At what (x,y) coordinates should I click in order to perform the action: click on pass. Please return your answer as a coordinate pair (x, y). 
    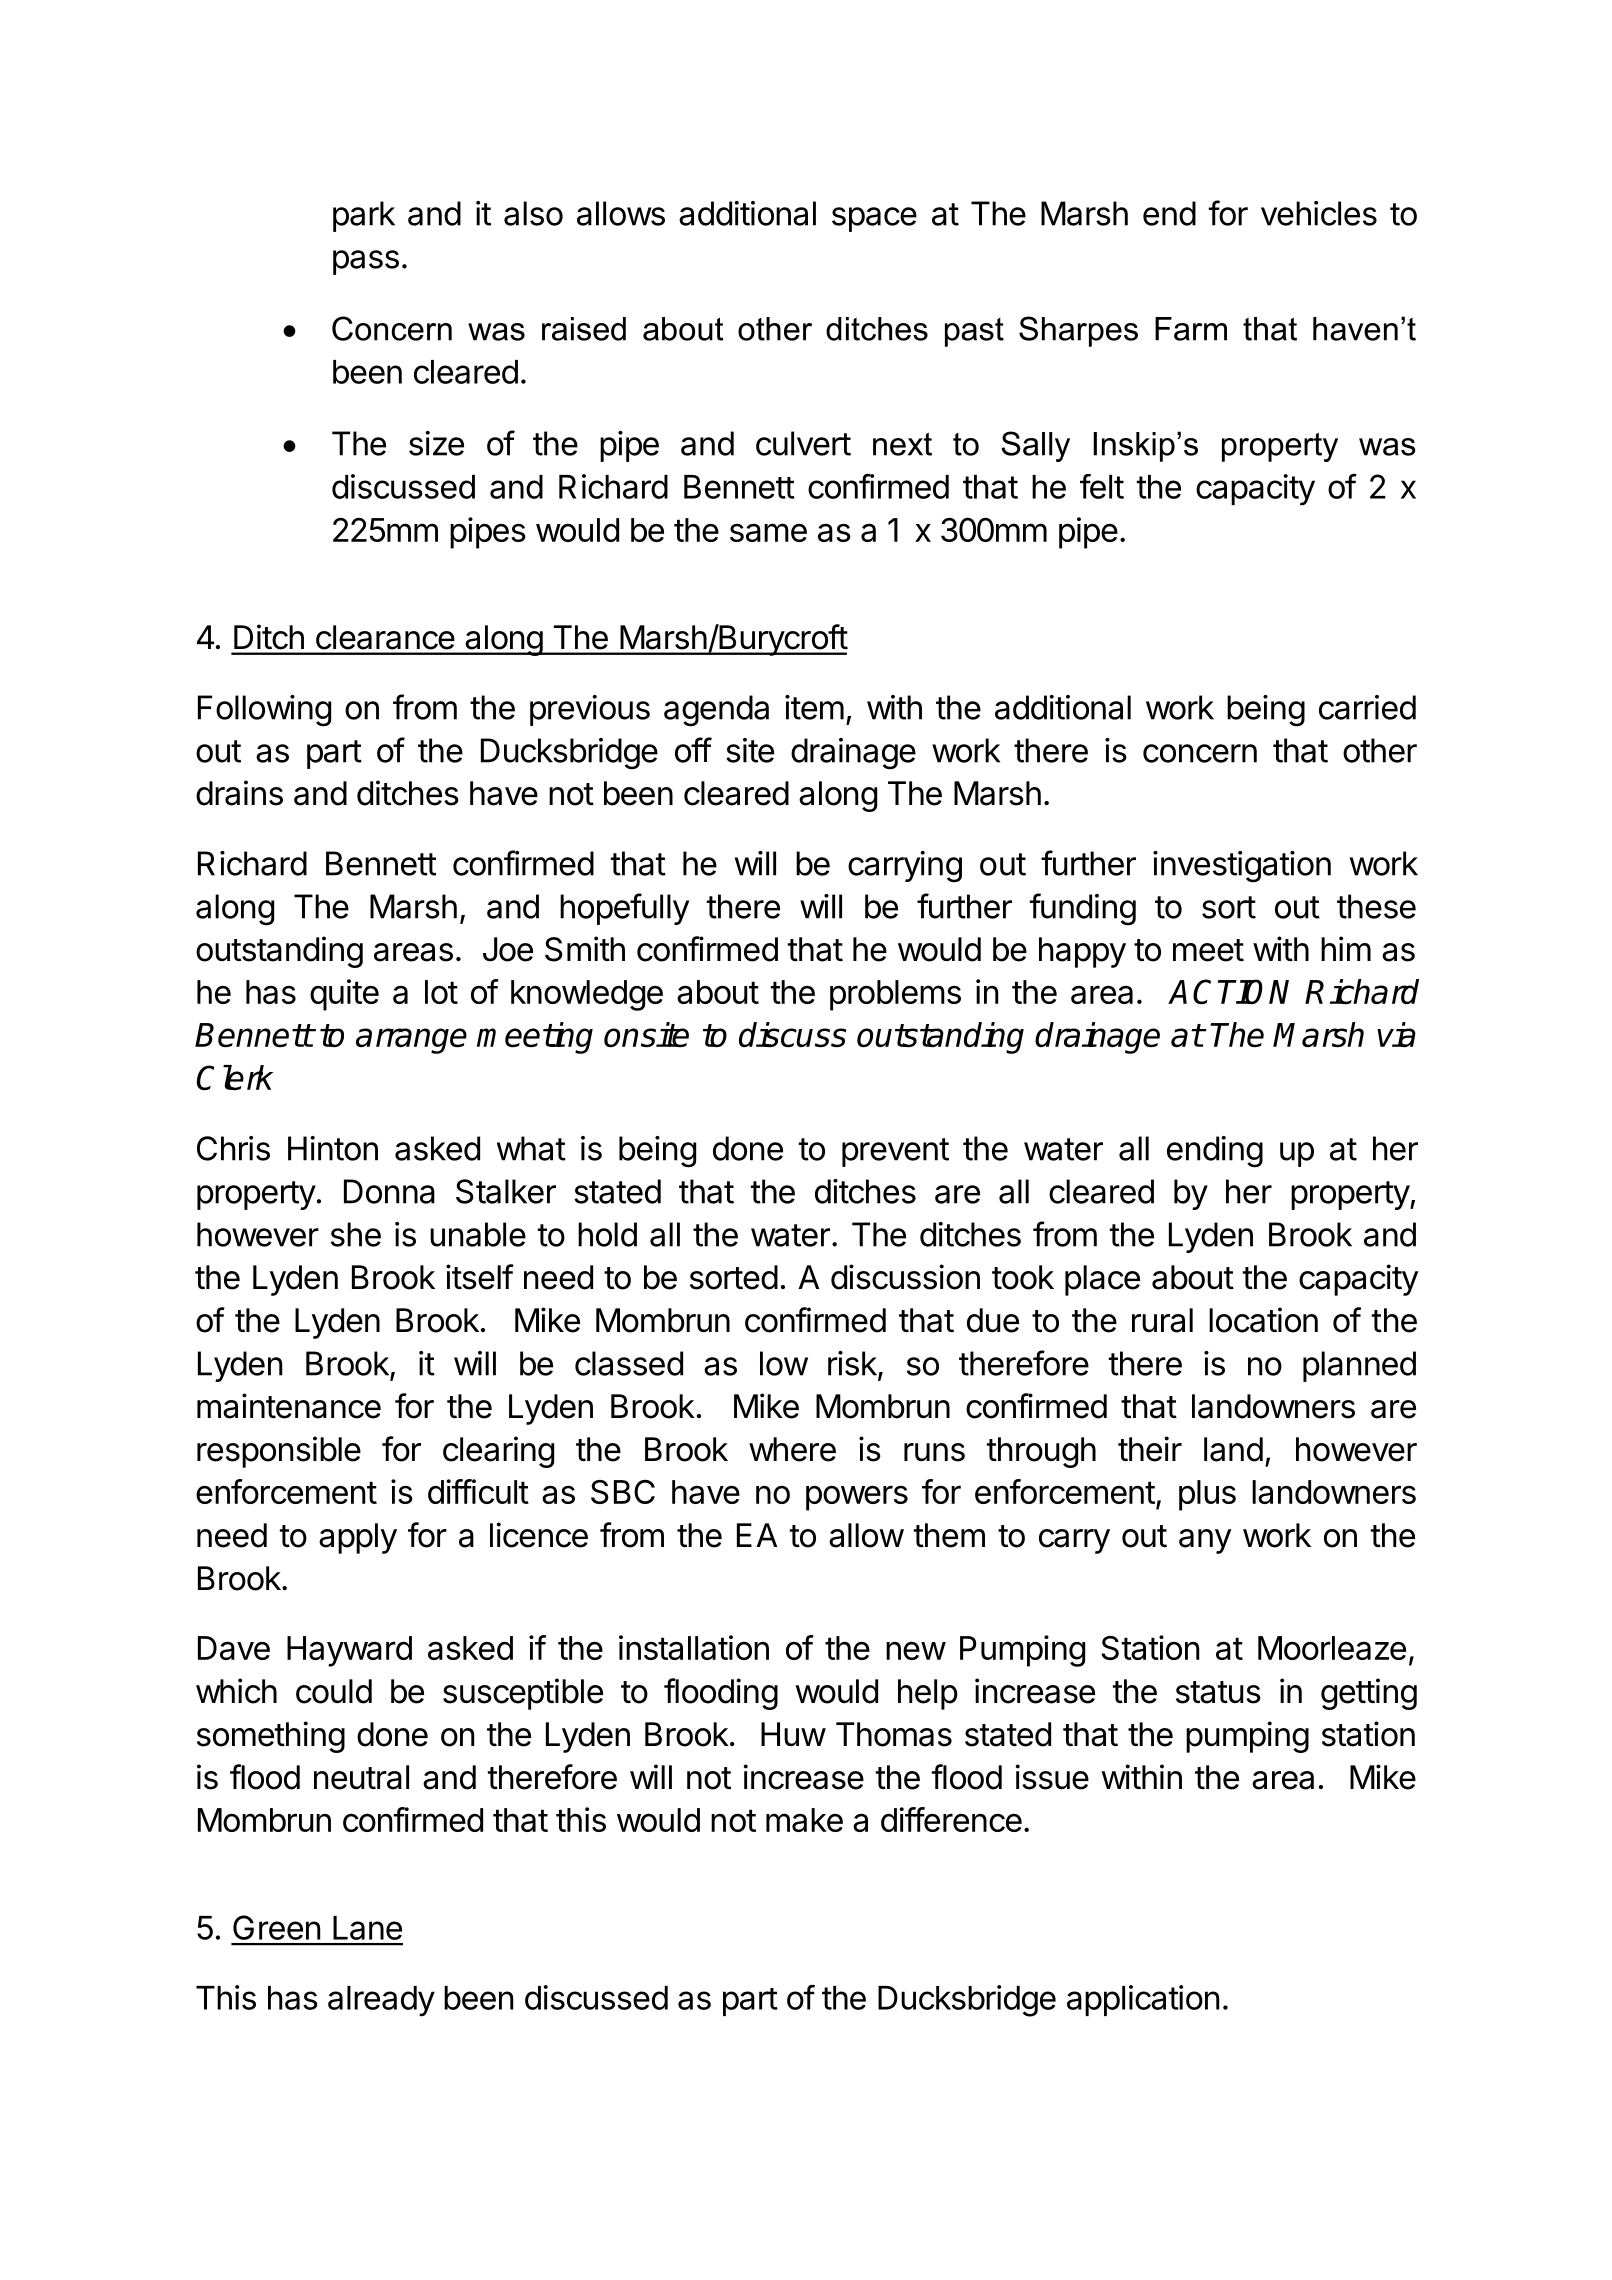
    Looking at the image, I should click on (366, 262).
